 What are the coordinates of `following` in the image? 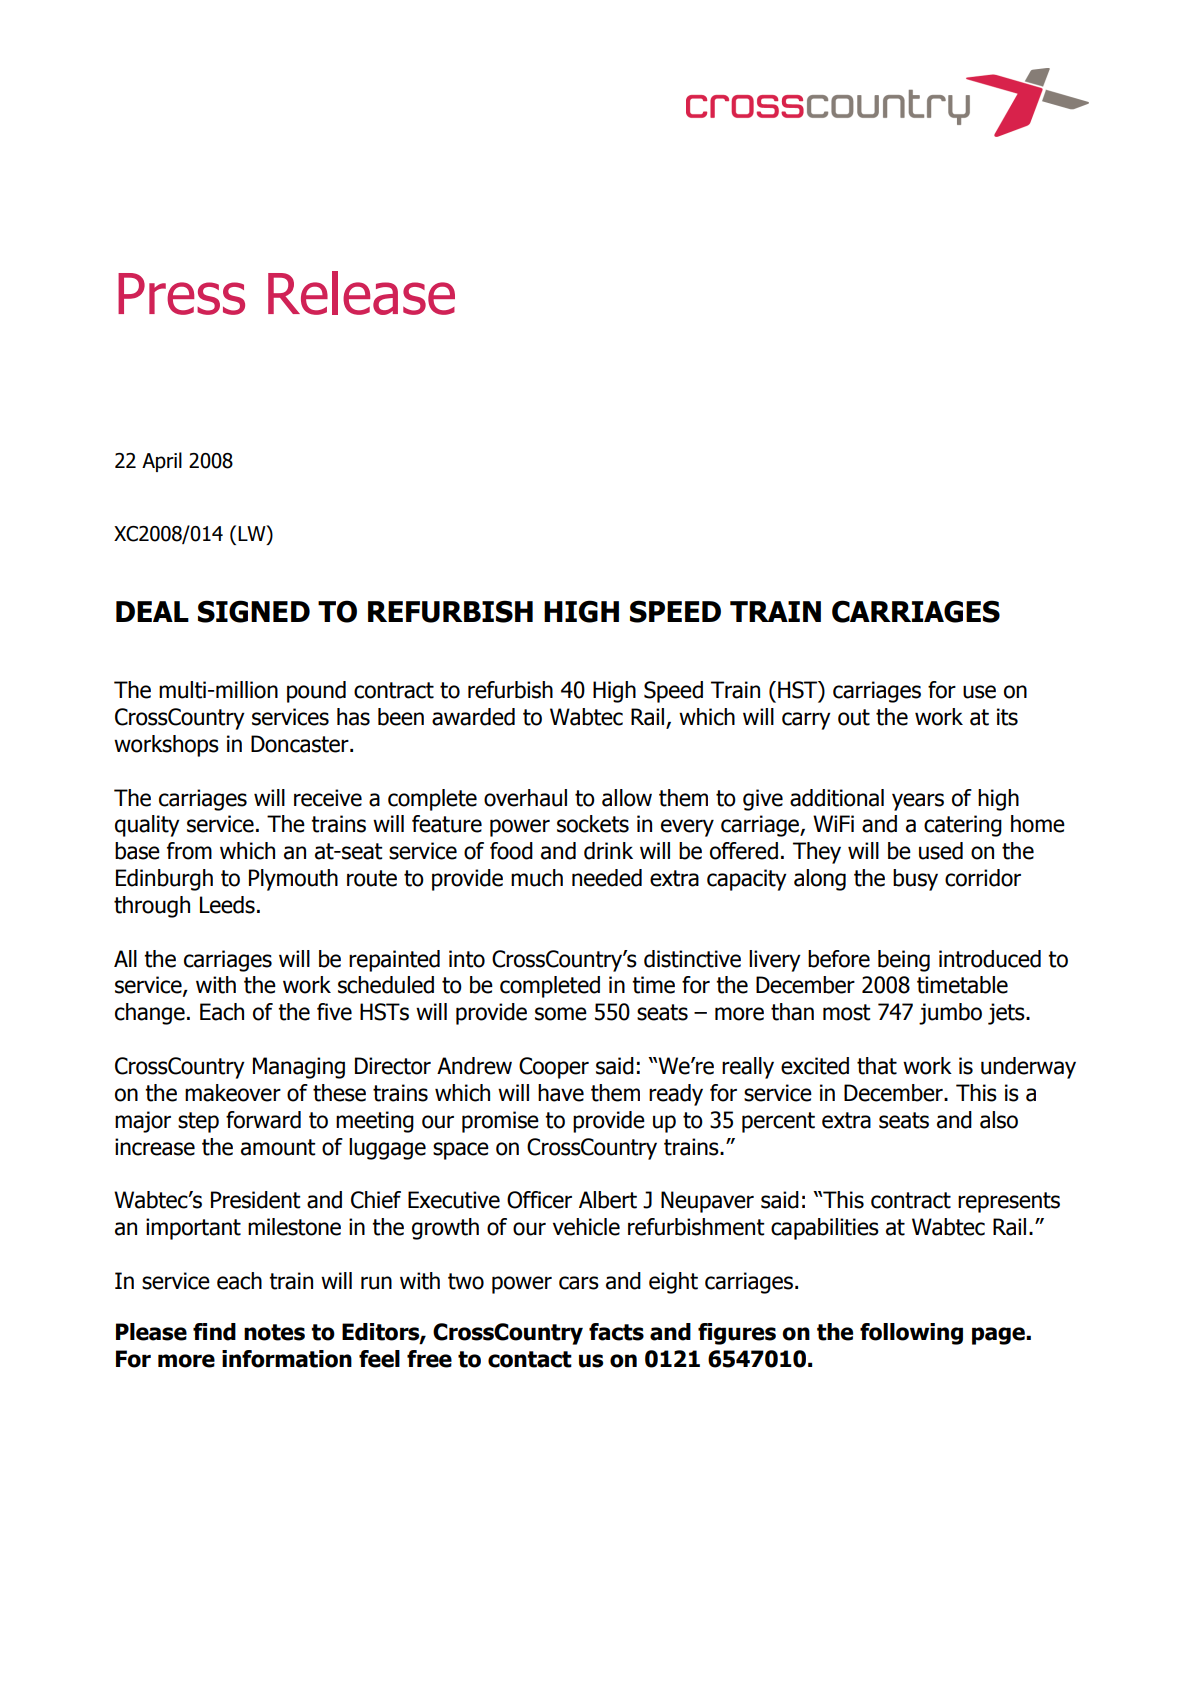 It's located at (911, 1334).
